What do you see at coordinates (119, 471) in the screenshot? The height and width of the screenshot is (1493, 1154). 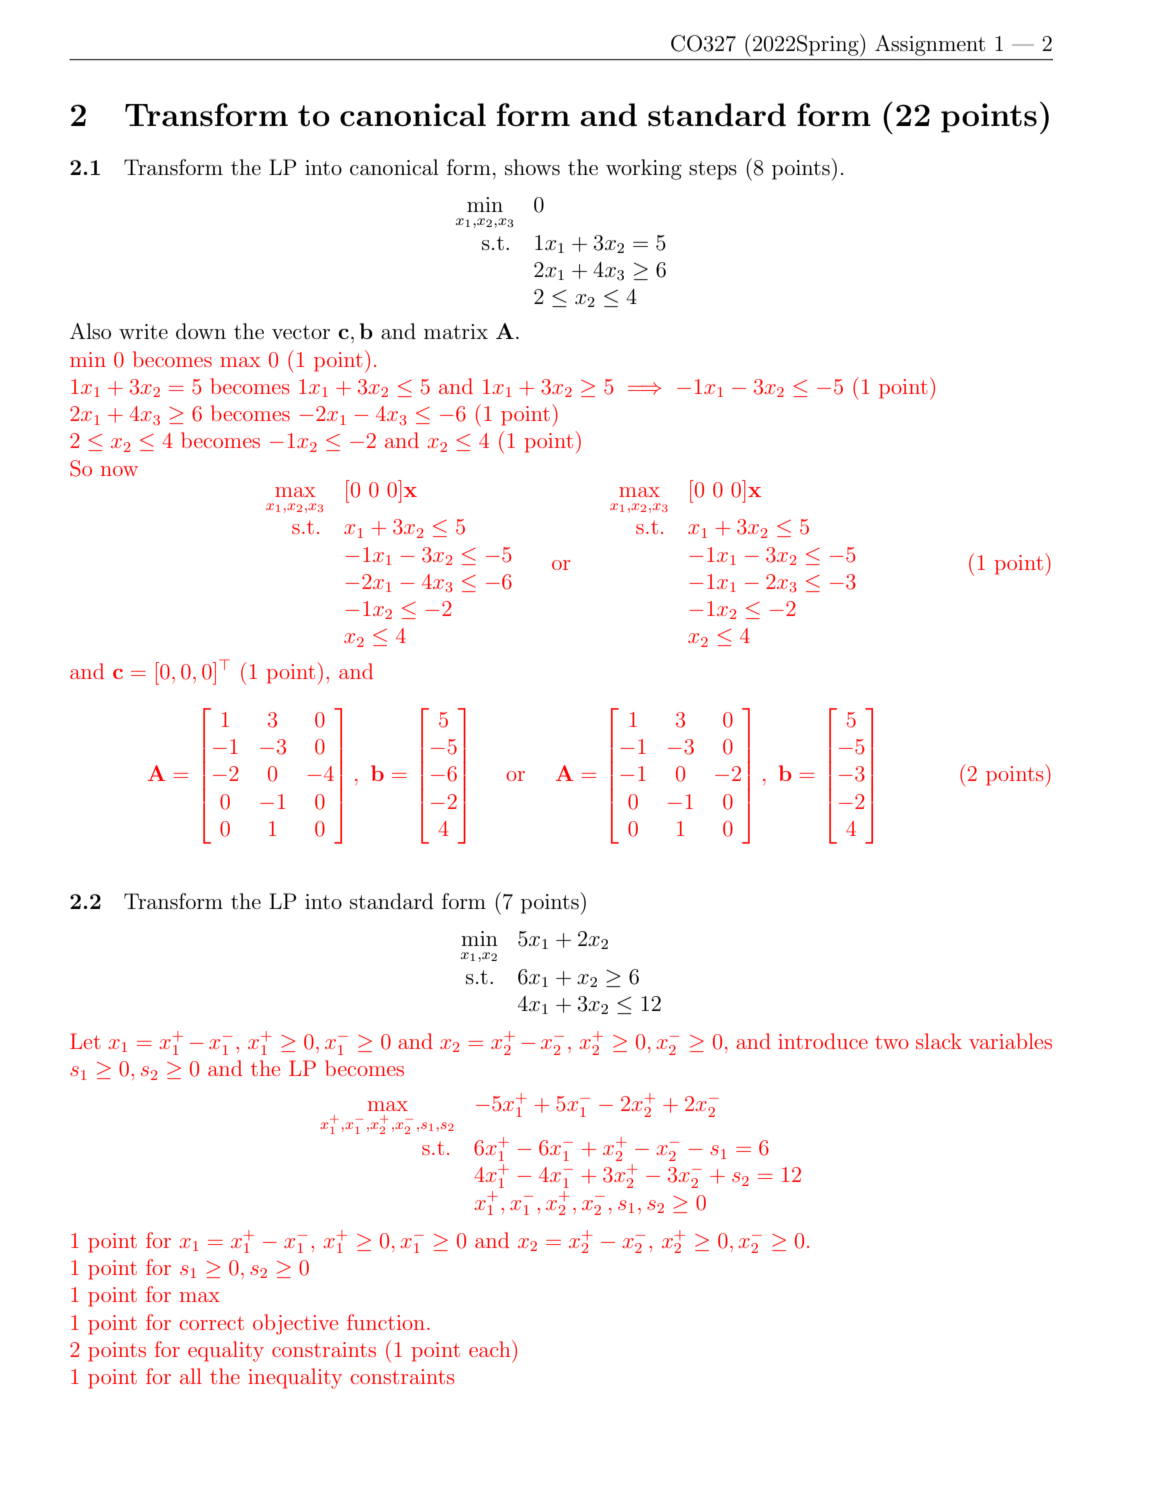 I see `now` at bounding box center [119, 471].
